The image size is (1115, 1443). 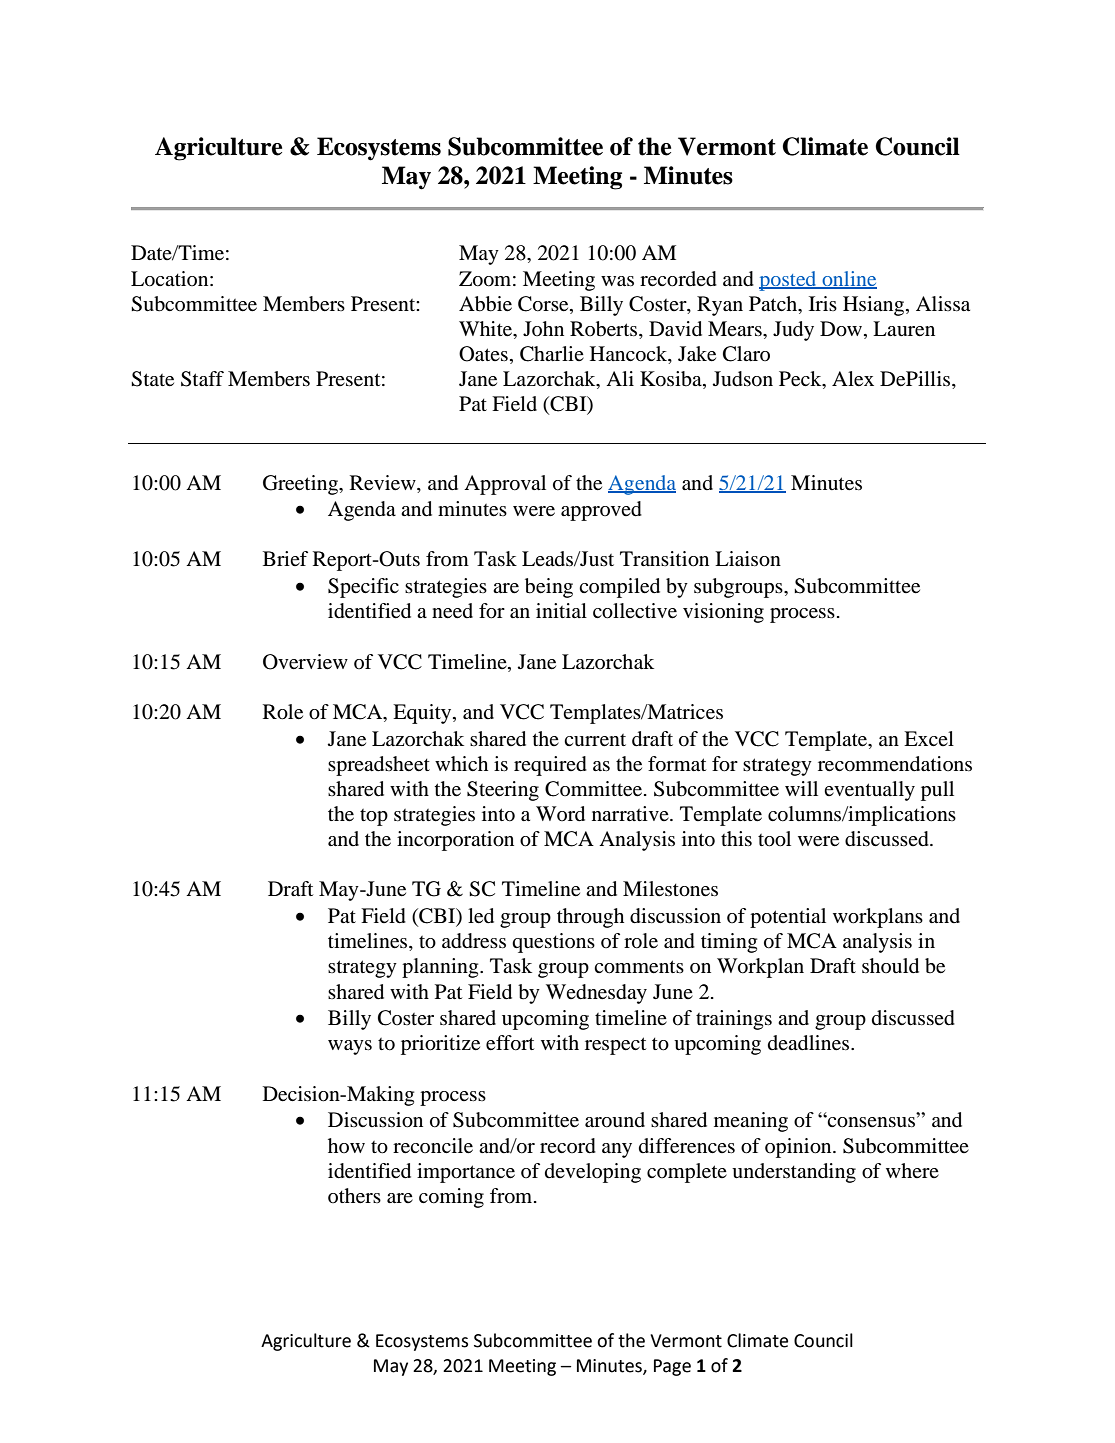 What do you see at coordinates (672, 1367) in the screenshot?
I see `Page` at bounding box center [672, 1367].
